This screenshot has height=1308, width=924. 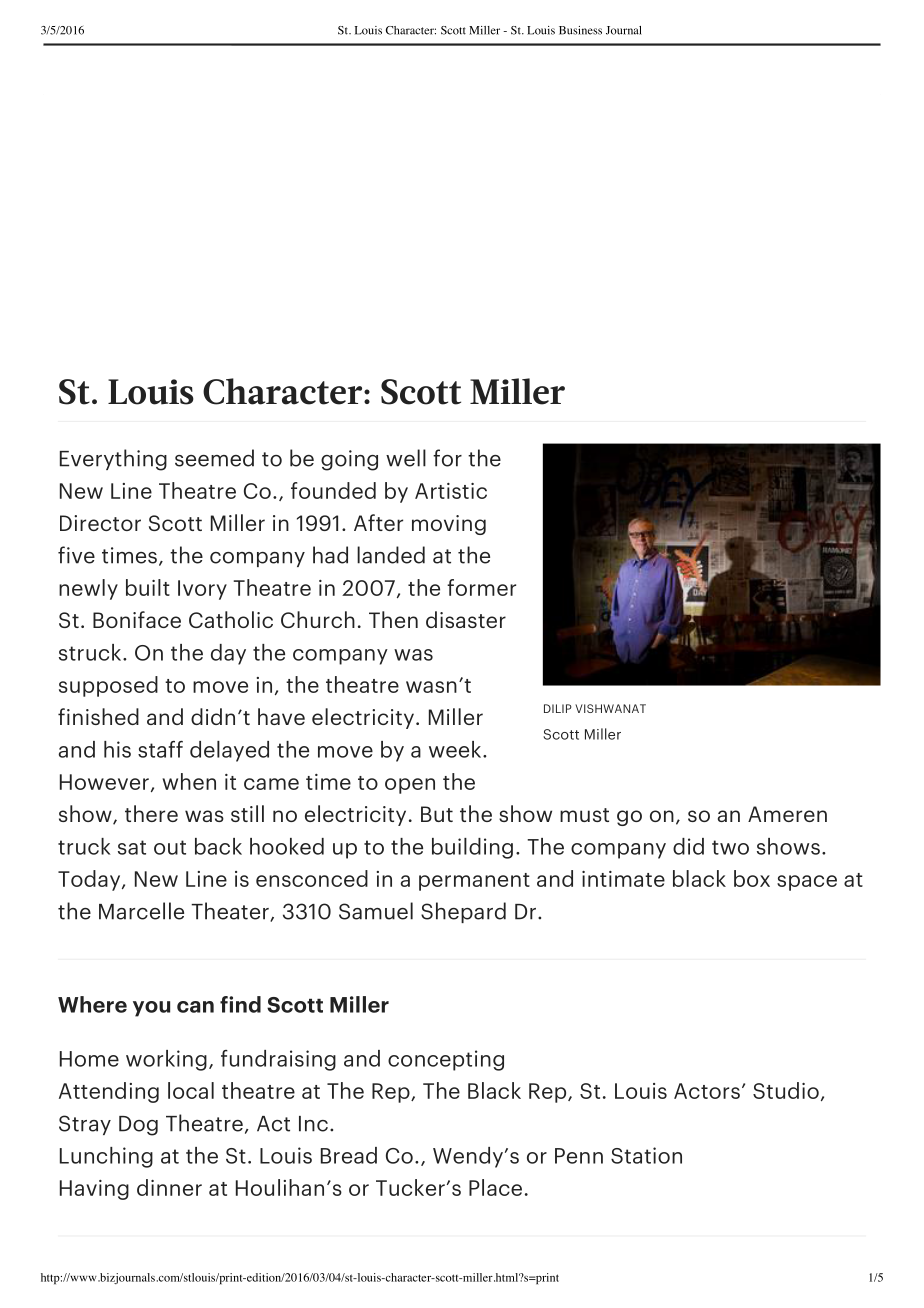 I want to click on Business, so click(x=580, y=30).
